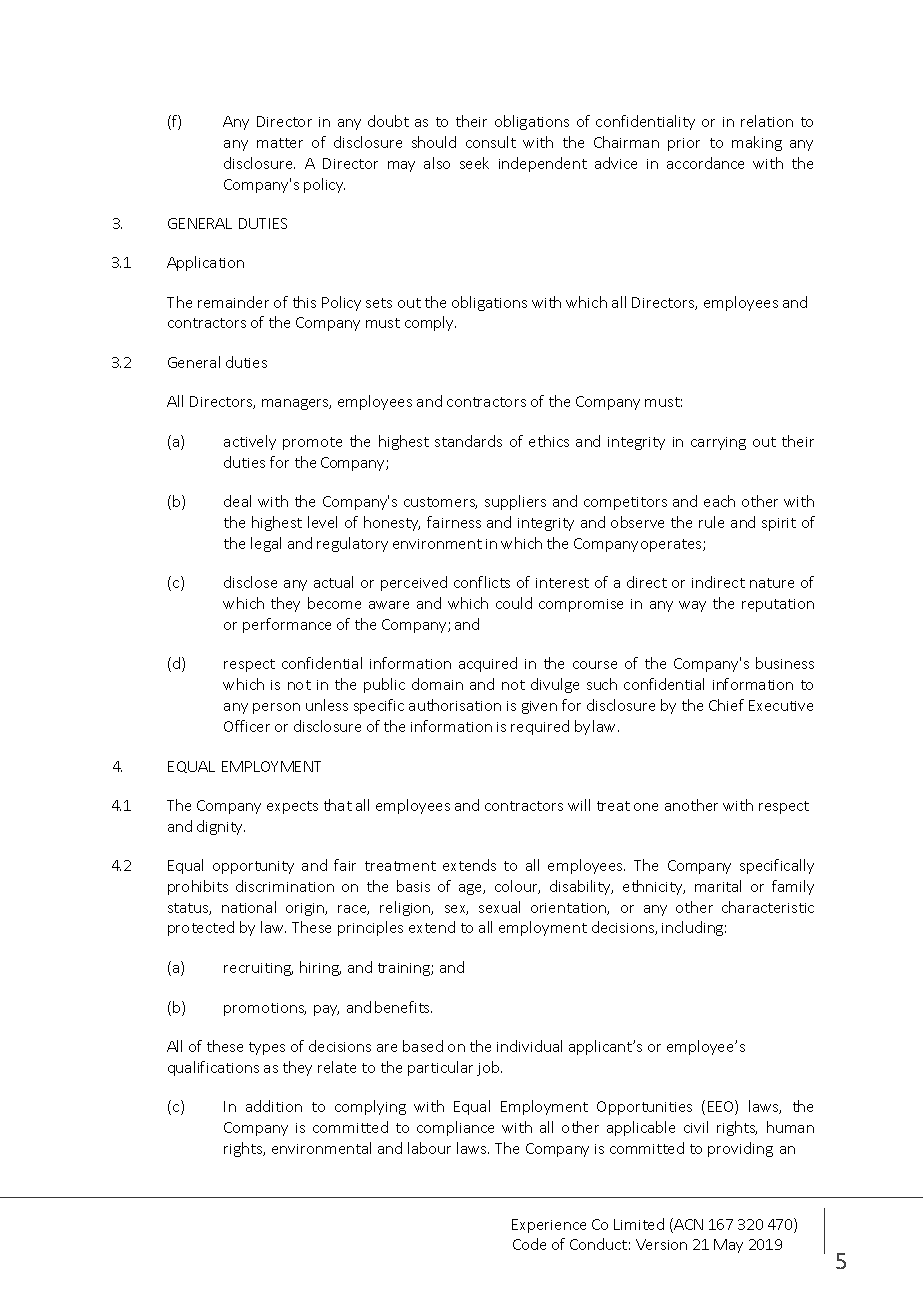 This document has width=924, height=1309. I want to click on consult, so click(491, 142).
